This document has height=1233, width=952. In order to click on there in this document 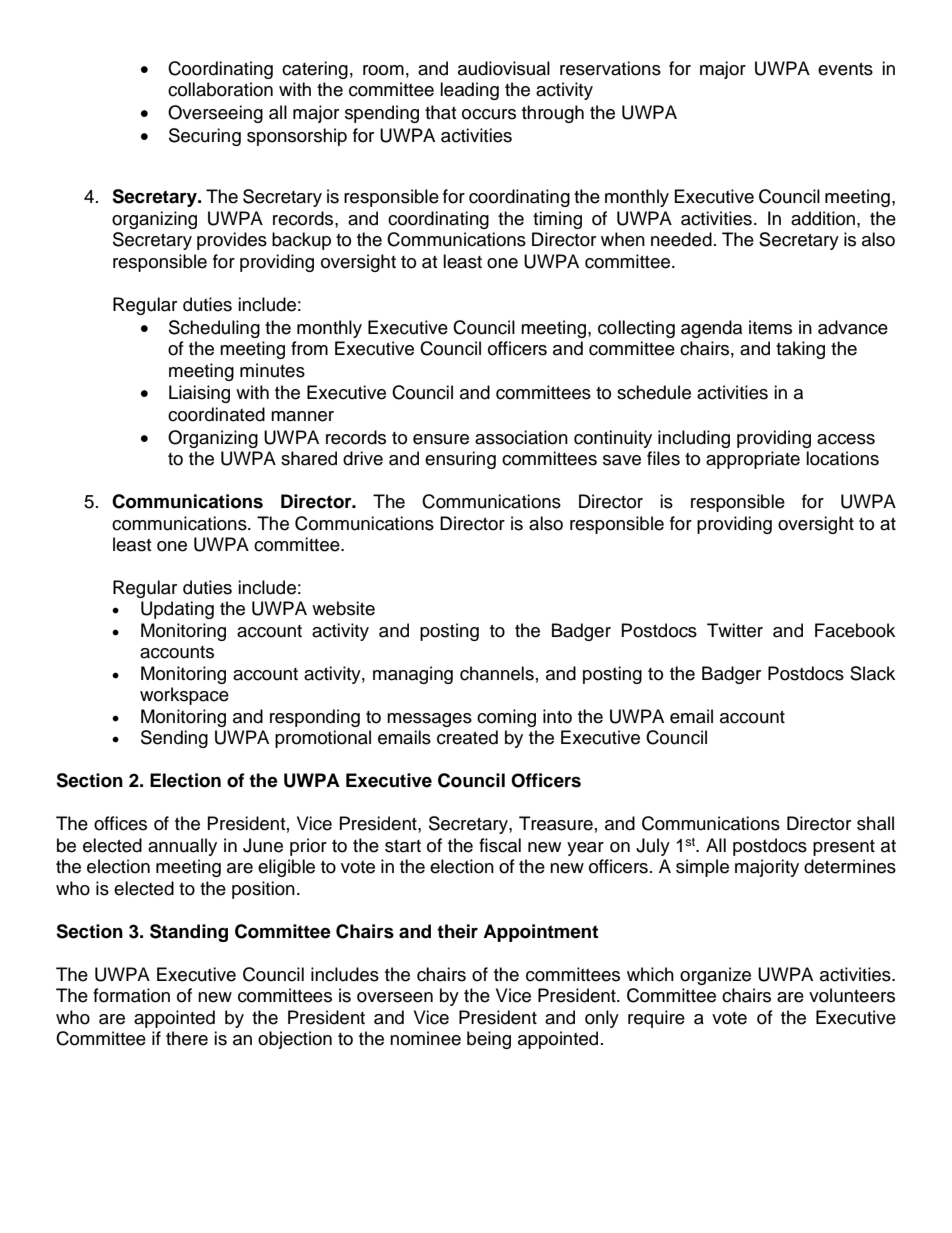, I will do `click(187, 1038)`.
